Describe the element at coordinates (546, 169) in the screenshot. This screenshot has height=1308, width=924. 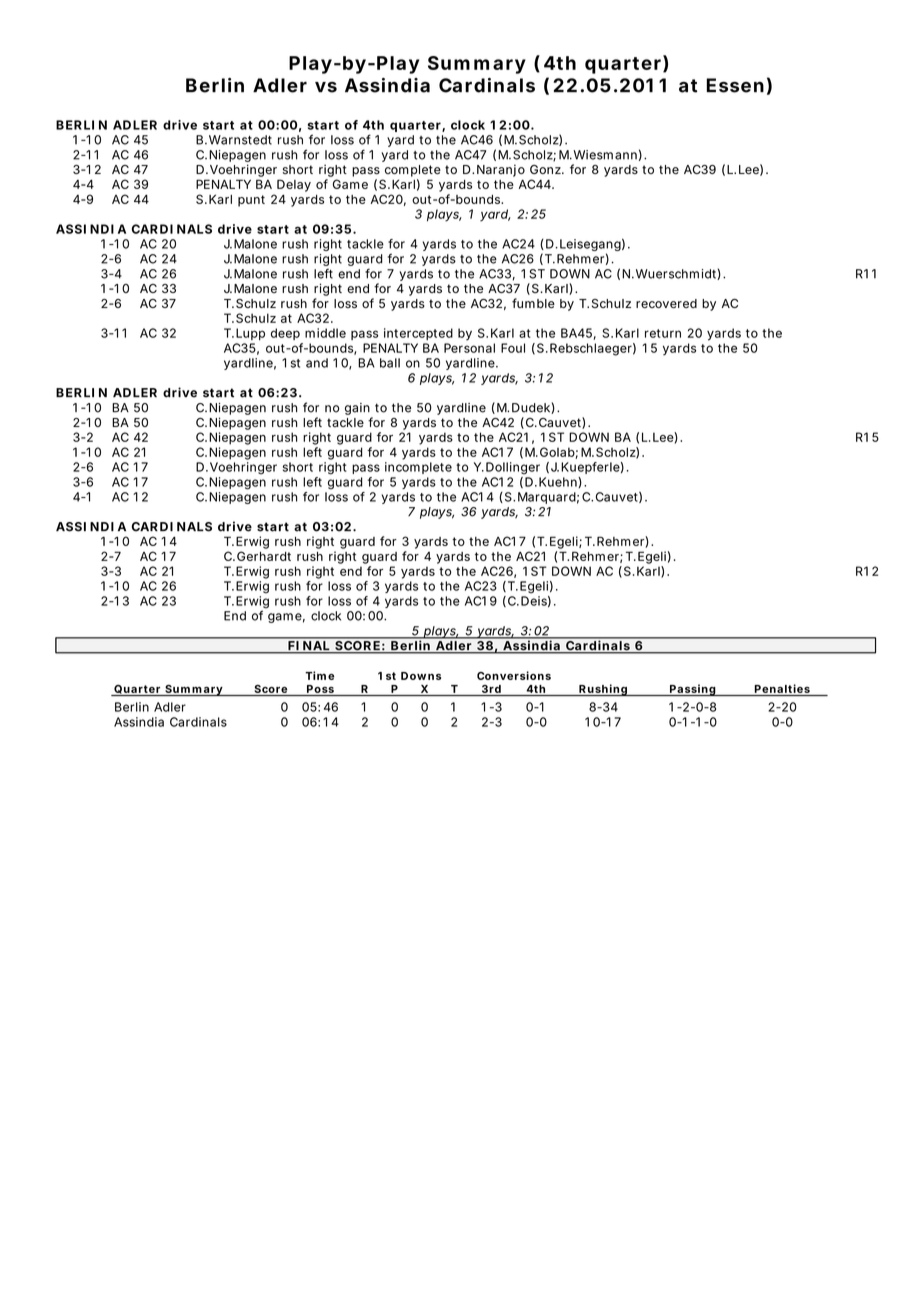
I see `Gonz` at that location.
